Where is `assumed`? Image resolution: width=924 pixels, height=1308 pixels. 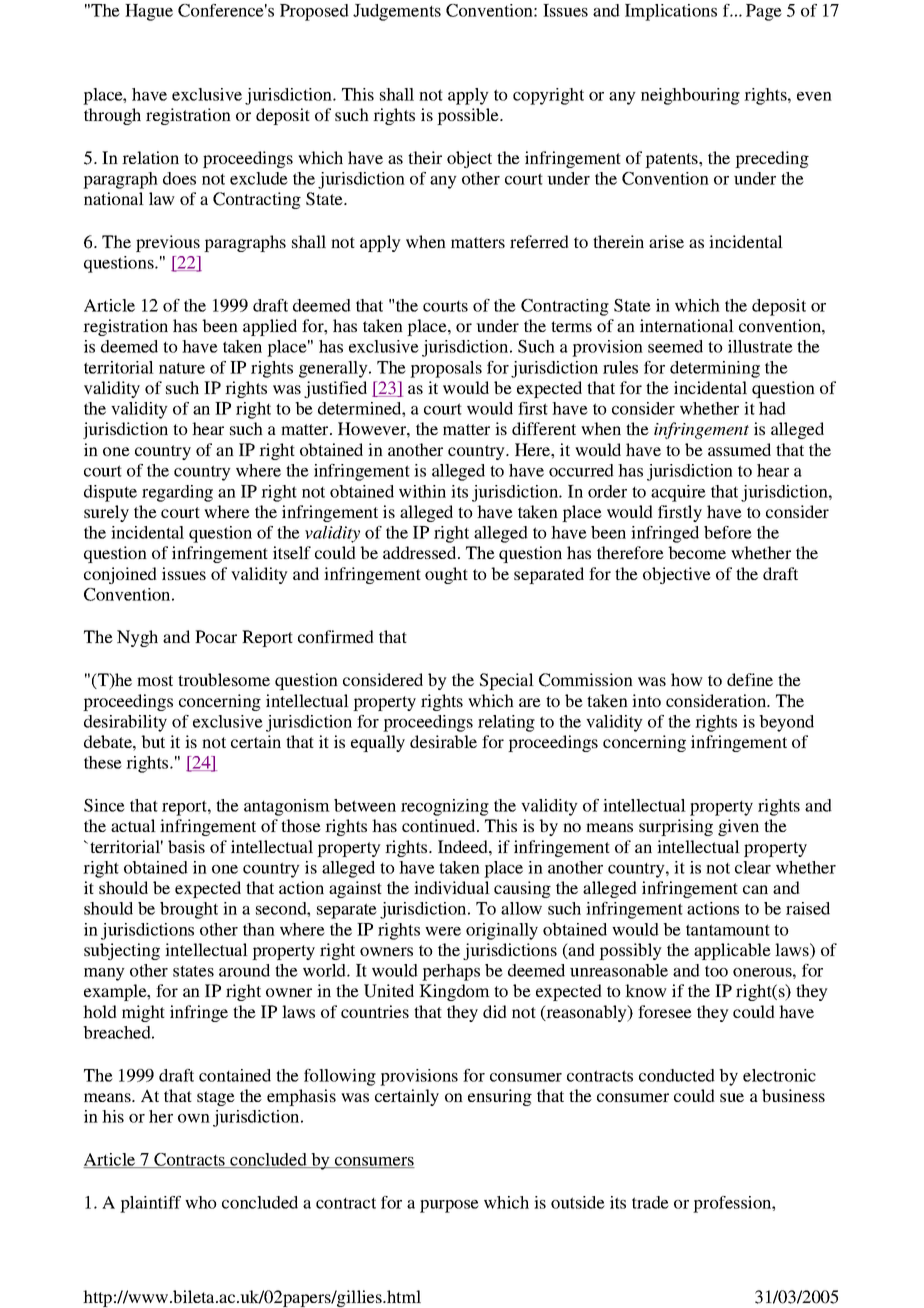
assumed is located at coordinates (739, 449).
